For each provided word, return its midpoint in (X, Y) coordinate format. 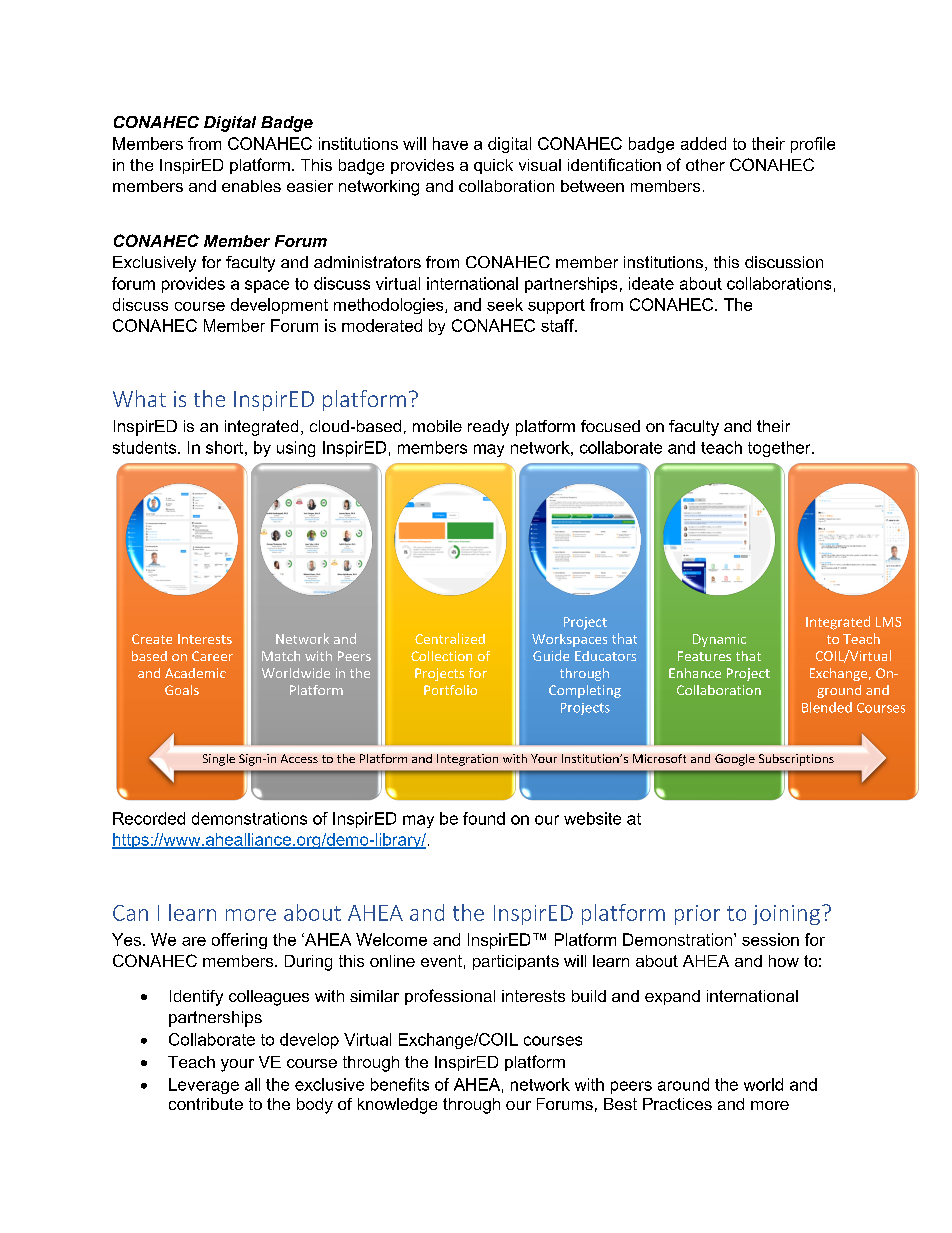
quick (493, 166)
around (683, 1084)
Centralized (450, 638)
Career (212, 656)
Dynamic (719, 640)
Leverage (204, 1086)
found (484, 818)
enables (251, 186)
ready (488, 428)
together (780, 449)
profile (813, 145)
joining (786, 915)
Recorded (149, 818)
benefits (400, 1084)
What (139, 398)
